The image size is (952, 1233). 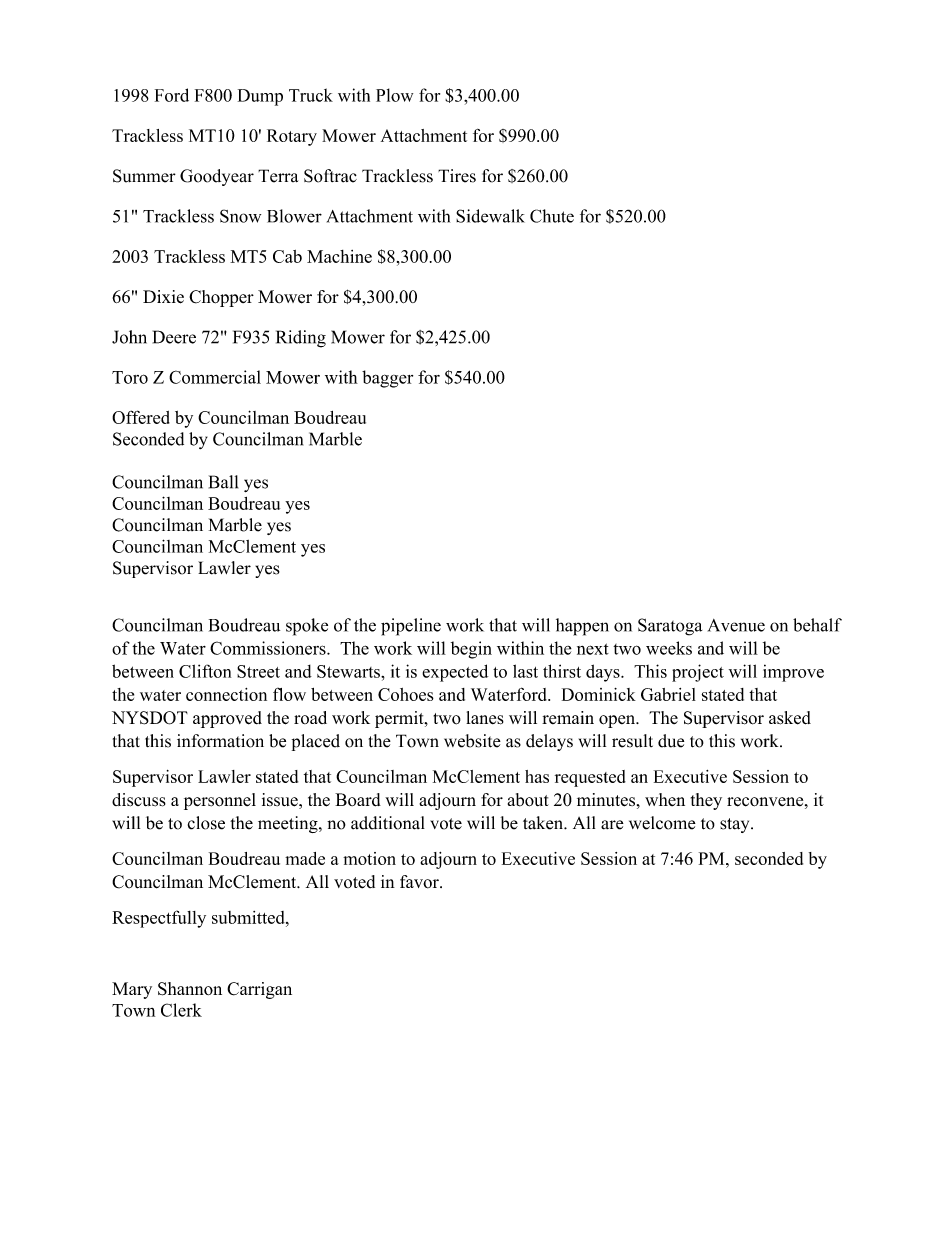 What do you see at coordinates (411, 627) in the screenshot?
I see `pipeline` at bounding box center [411, 627].
